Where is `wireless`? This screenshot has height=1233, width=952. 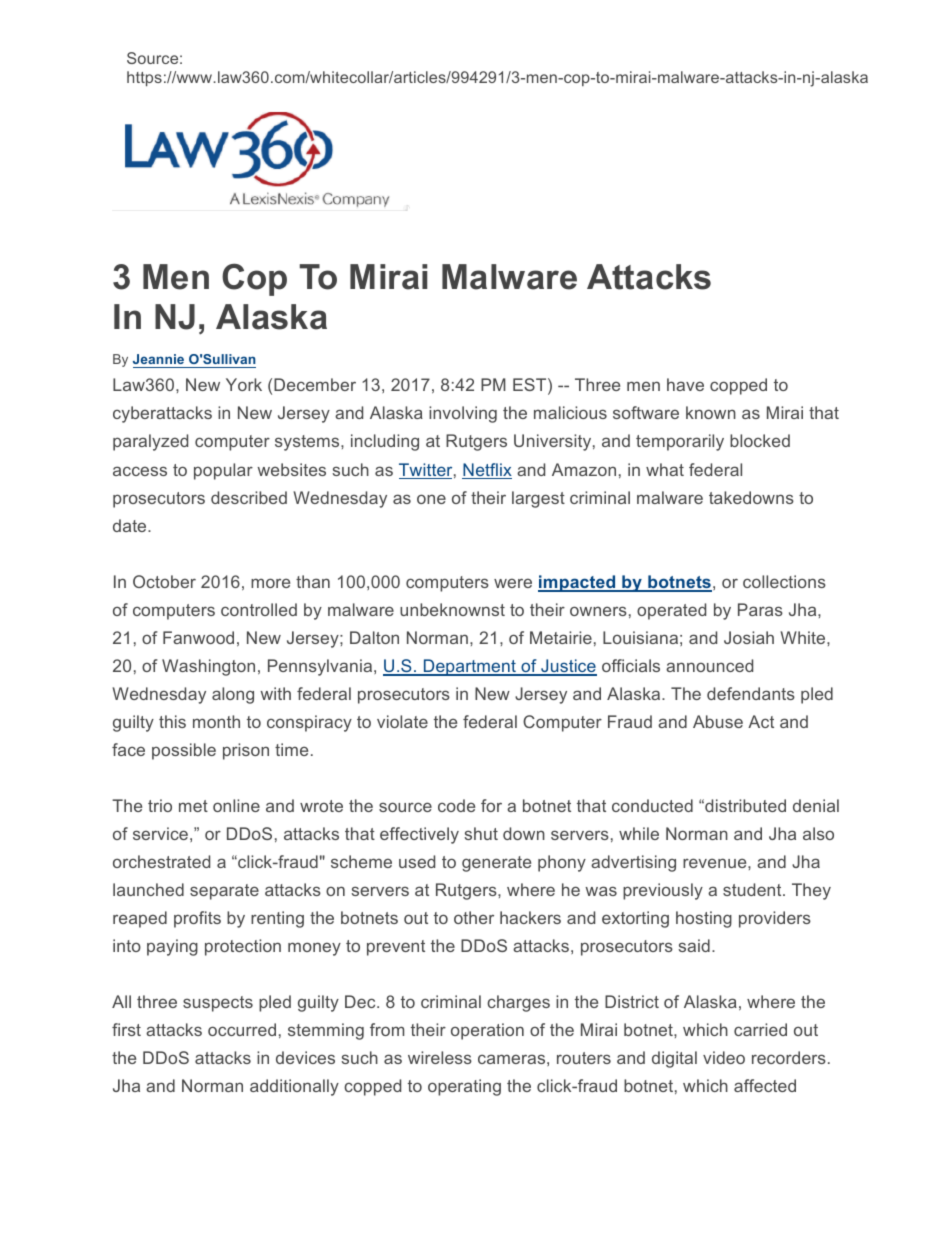 wireless is located at coordinates (440, 1057).
